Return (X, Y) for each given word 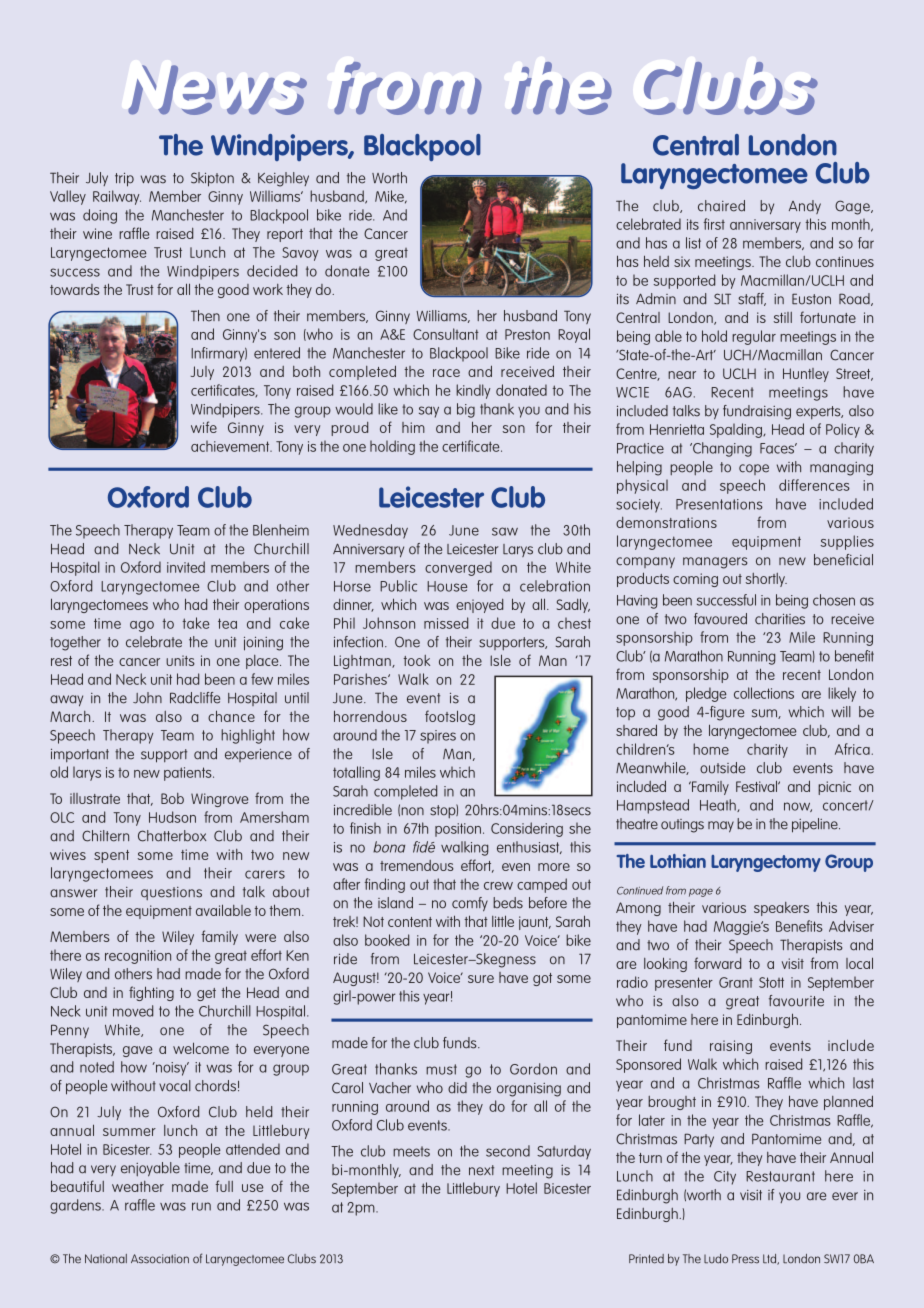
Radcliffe (195, 698)
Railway (117, 197)
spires (438, 737)
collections (764, 693)
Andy (805, 207)
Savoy (300, 254)
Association (160, 1259)
